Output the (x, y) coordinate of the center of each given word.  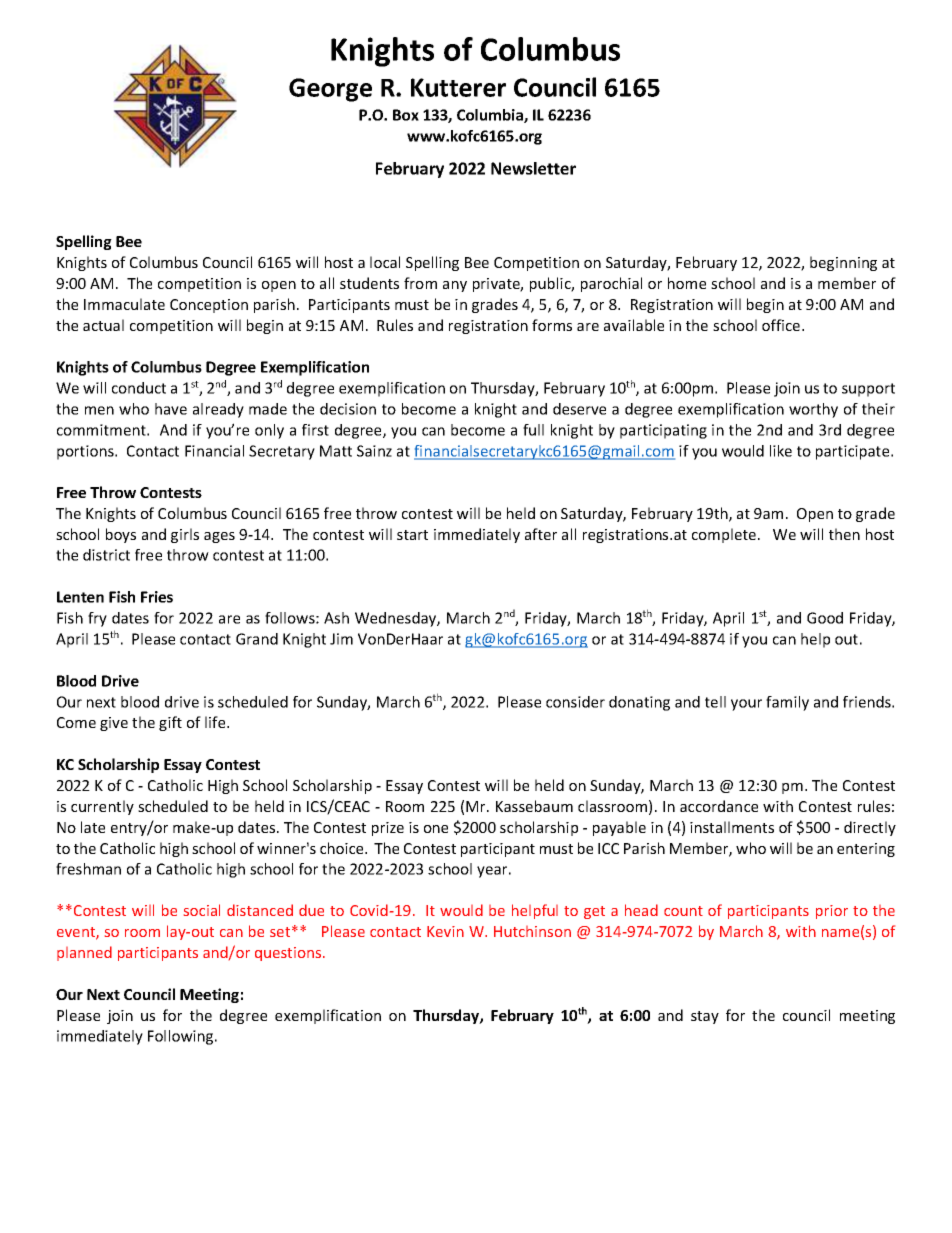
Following (182, 1037)
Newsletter (533, 168)
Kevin (445, 931)
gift (170, 723)
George (330, 90)
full (533, 430)
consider (575, 702)
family (787, 703)
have (171, 409)
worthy (813, 410)
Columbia (491, 116)
